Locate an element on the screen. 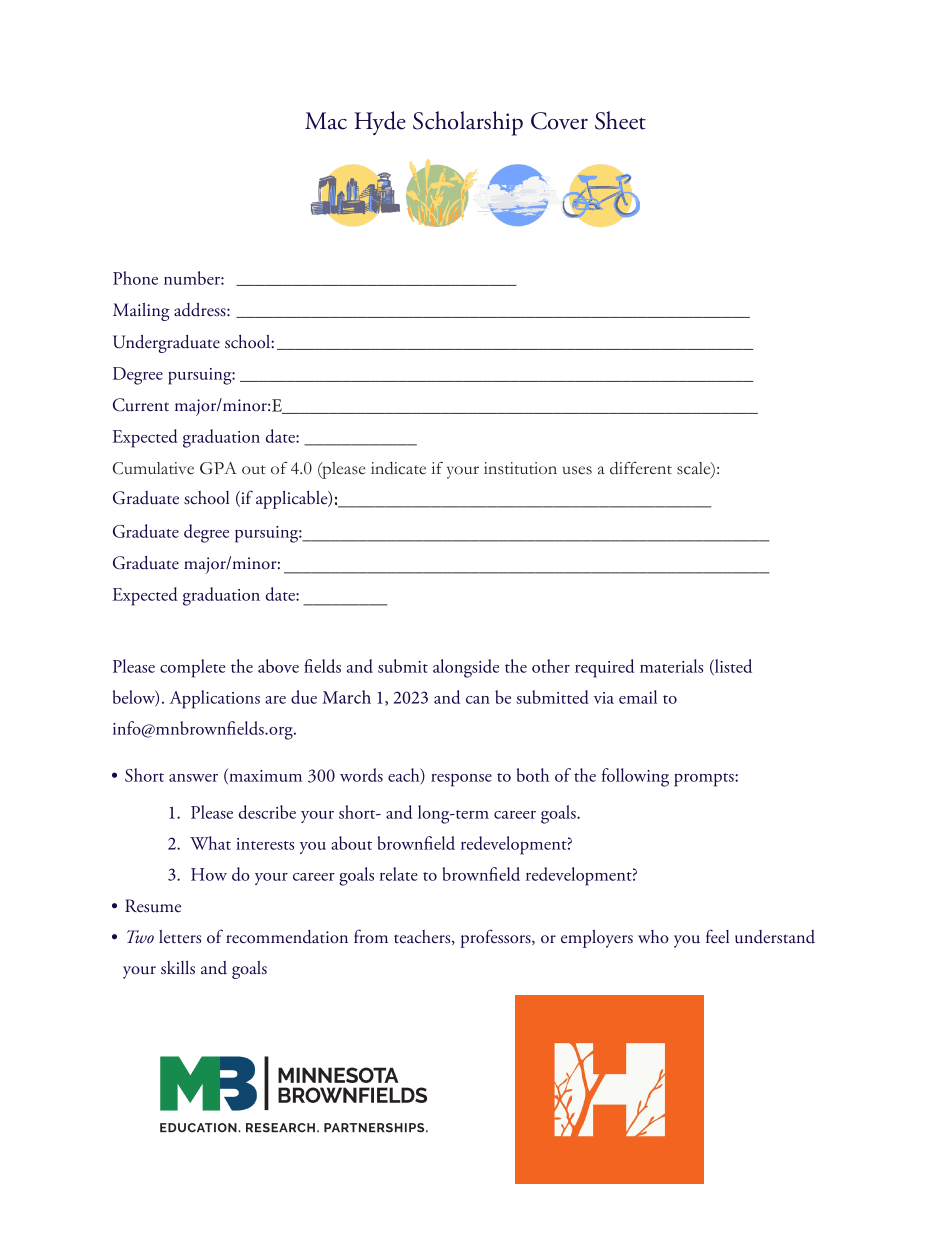 The width and height of the screenshot is (952, 1233). complete is located at coordinates (192, 668).
